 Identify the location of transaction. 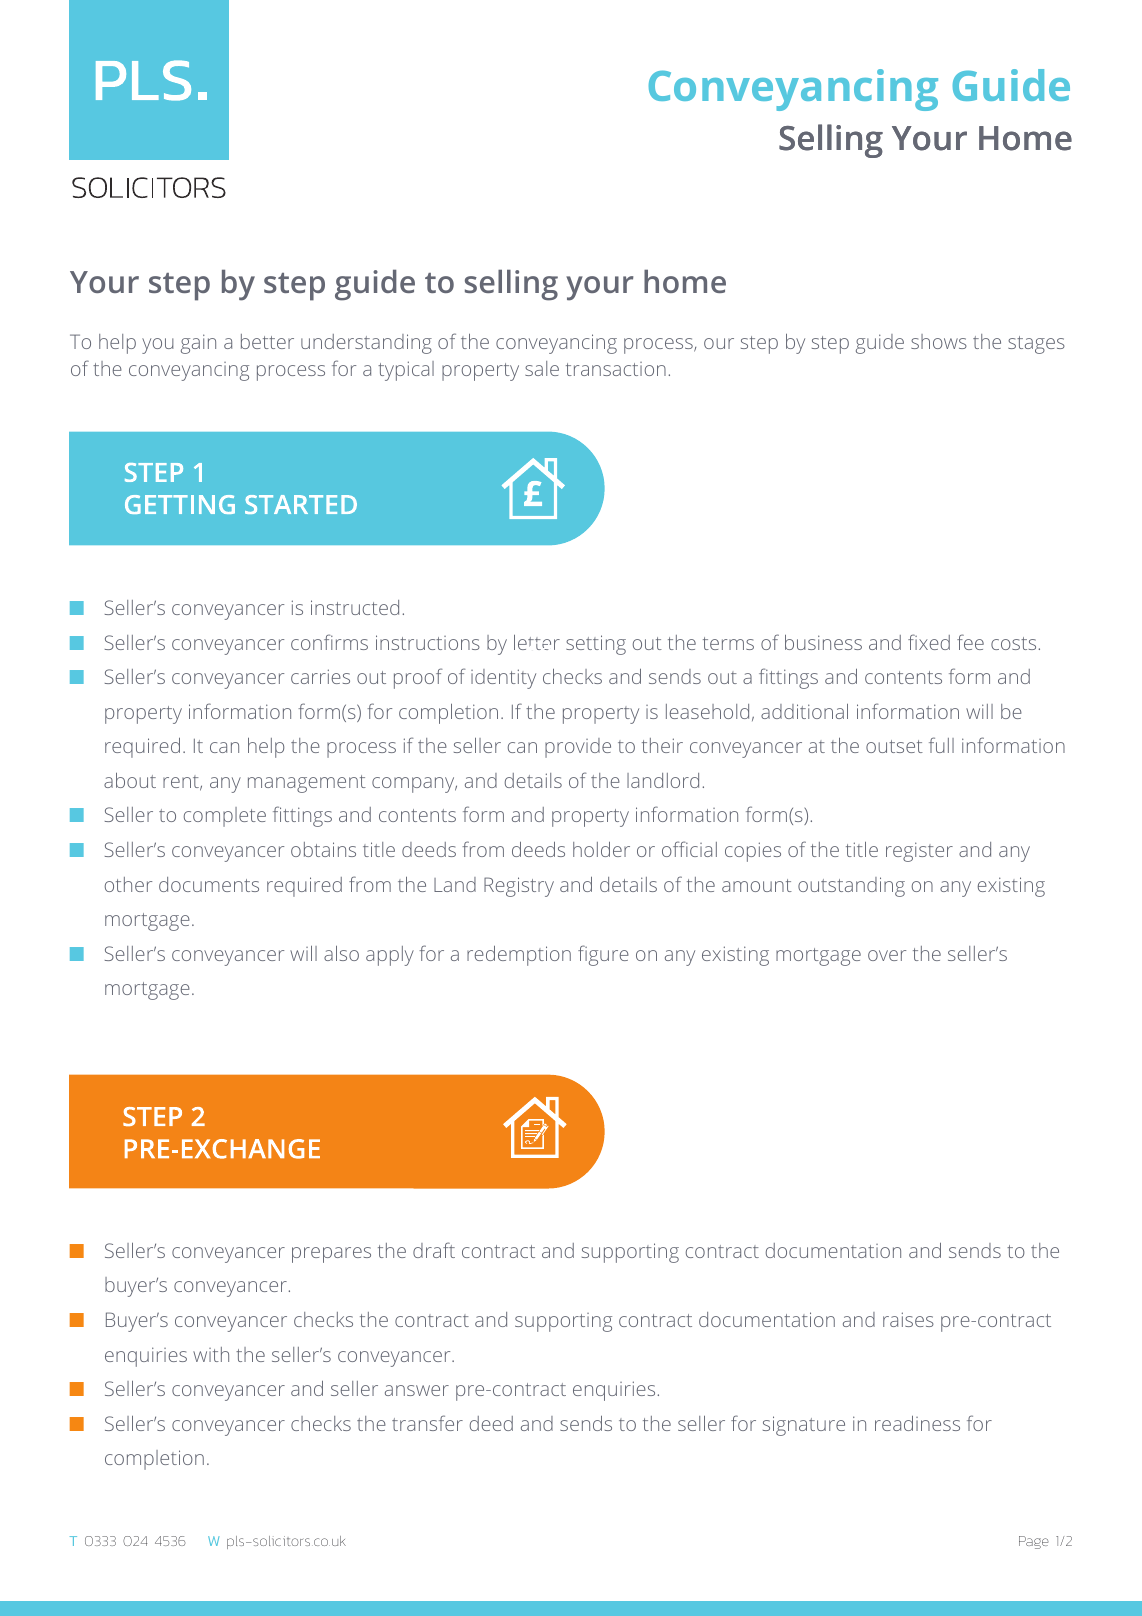
(616, 369).
